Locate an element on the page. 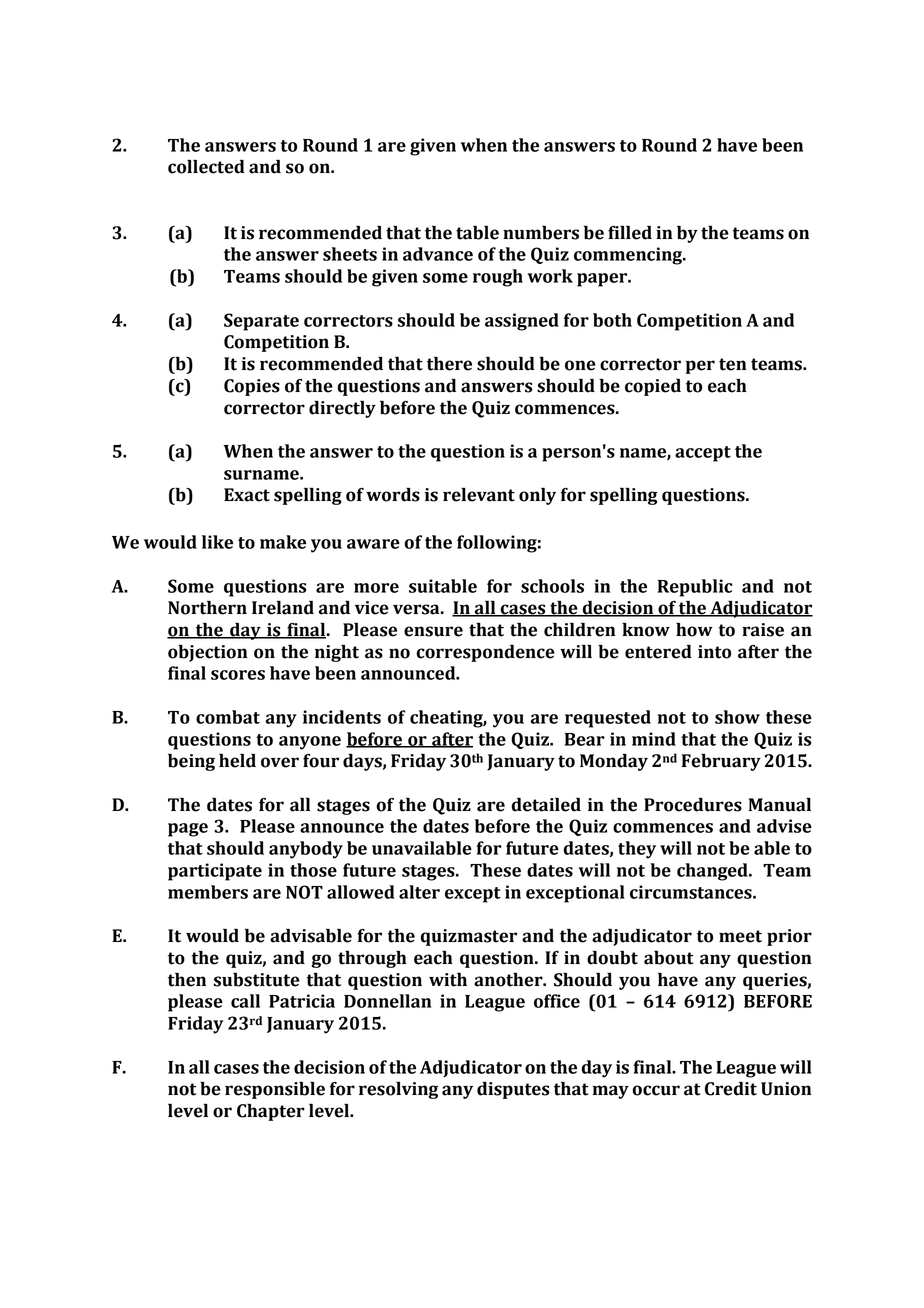 This image has width=924, height=1308. responsible is located at coordinates (275, 1090).
